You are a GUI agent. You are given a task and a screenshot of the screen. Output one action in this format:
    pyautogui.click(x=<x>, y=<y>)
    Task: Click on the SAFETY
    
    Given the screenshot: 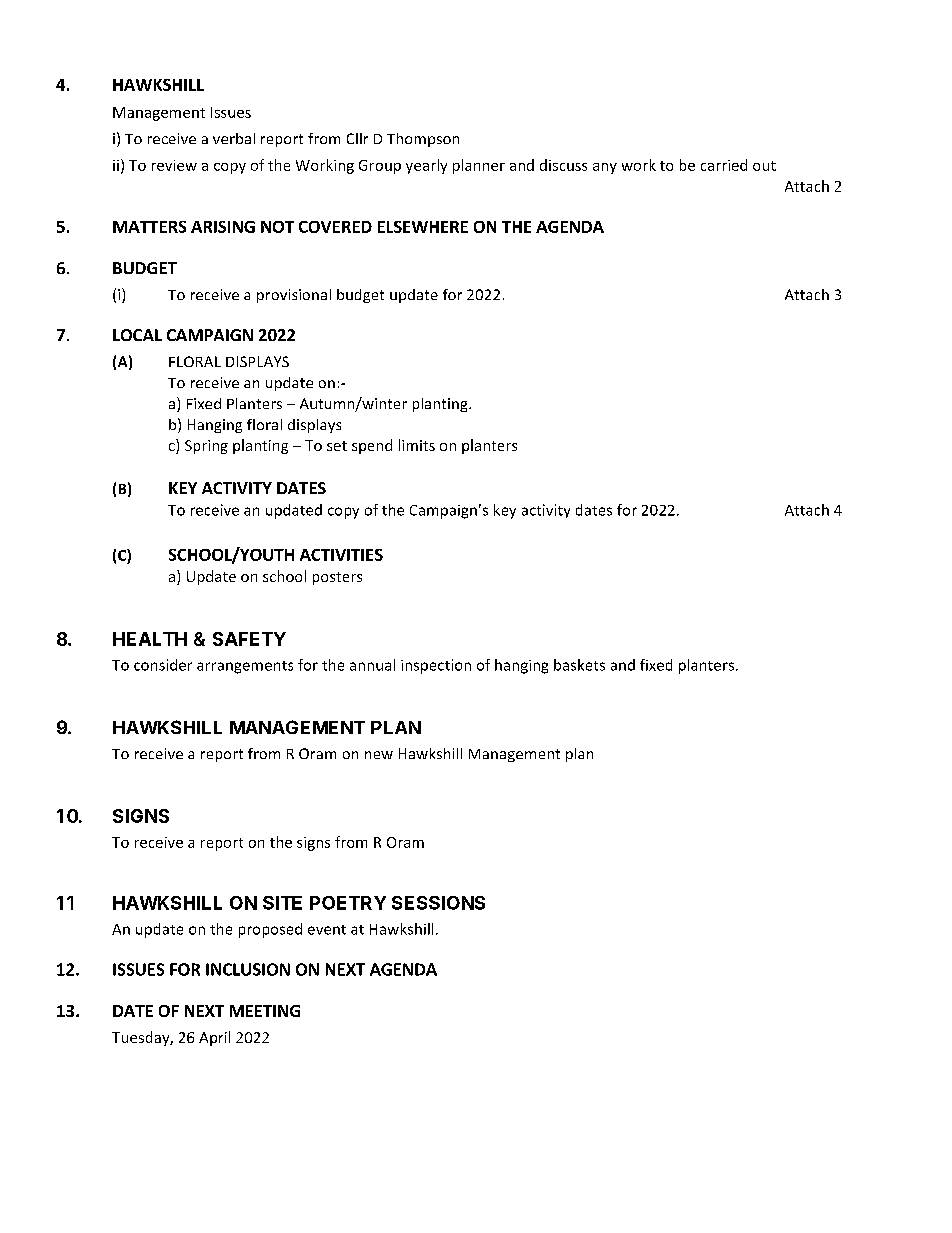 What is the action you would take?
    pyautogui.click(x=249, y=639)
